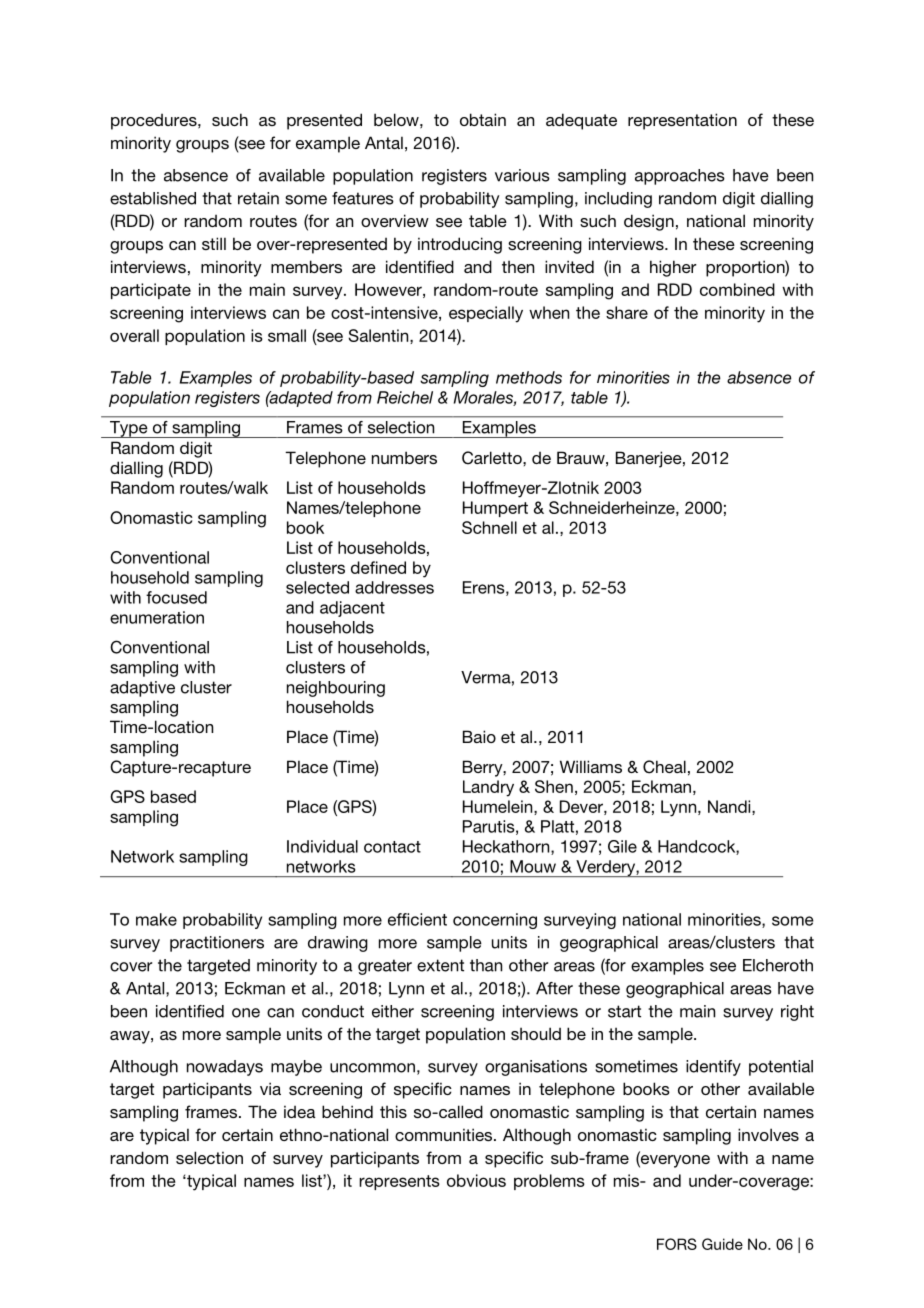 This screenshot has width=924, height=1308. Describe the element at coordinates (486, 314) in the screenshot. I see `especially` at that location.
